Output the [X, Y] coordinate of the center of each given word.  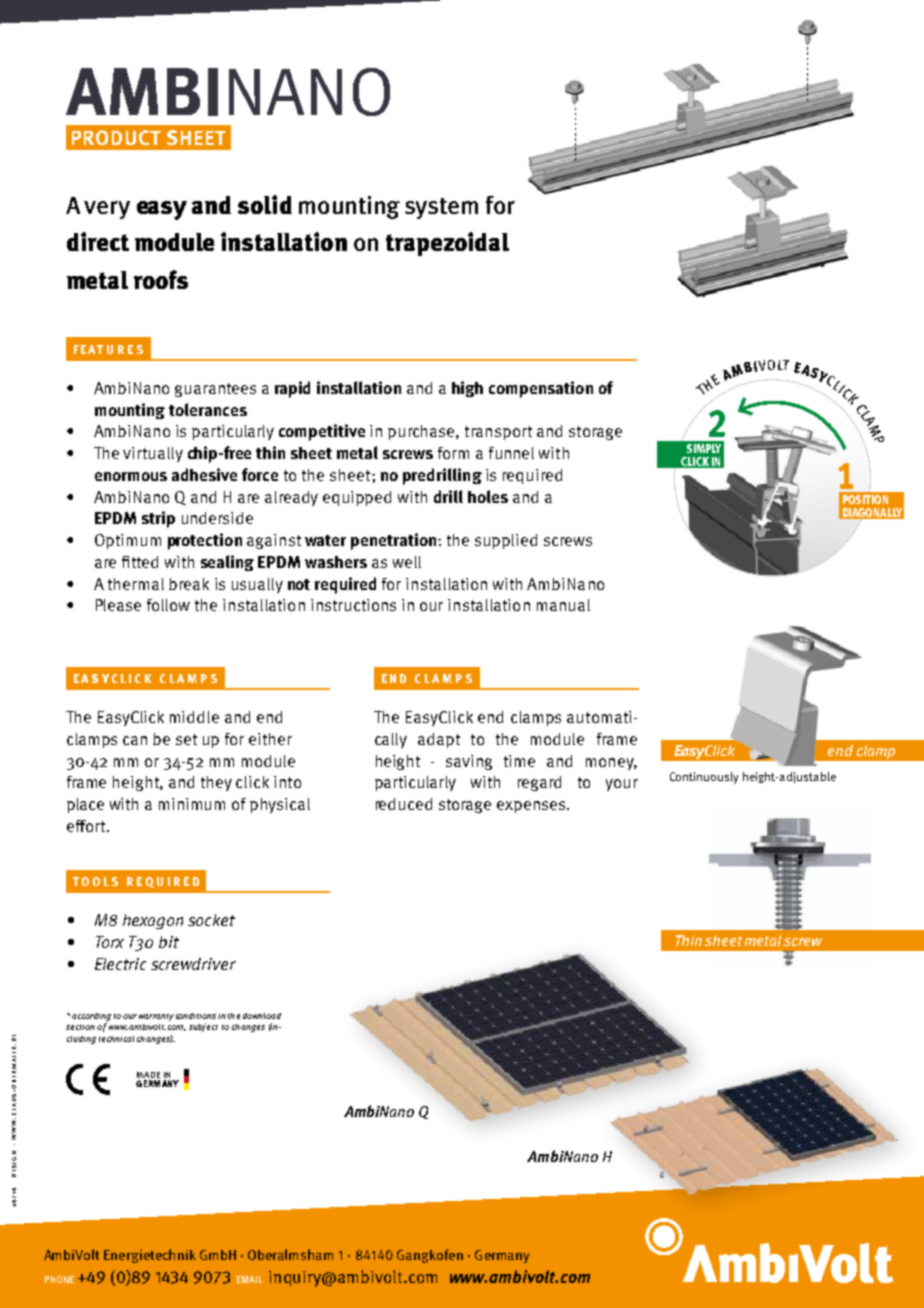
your [622, 785]
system [441, 208]
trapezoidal [447, 244]
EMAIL [249, 1279]
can [135, 740]
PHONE [59, 1279]
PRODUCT [116, 137]
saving [469, 762]
